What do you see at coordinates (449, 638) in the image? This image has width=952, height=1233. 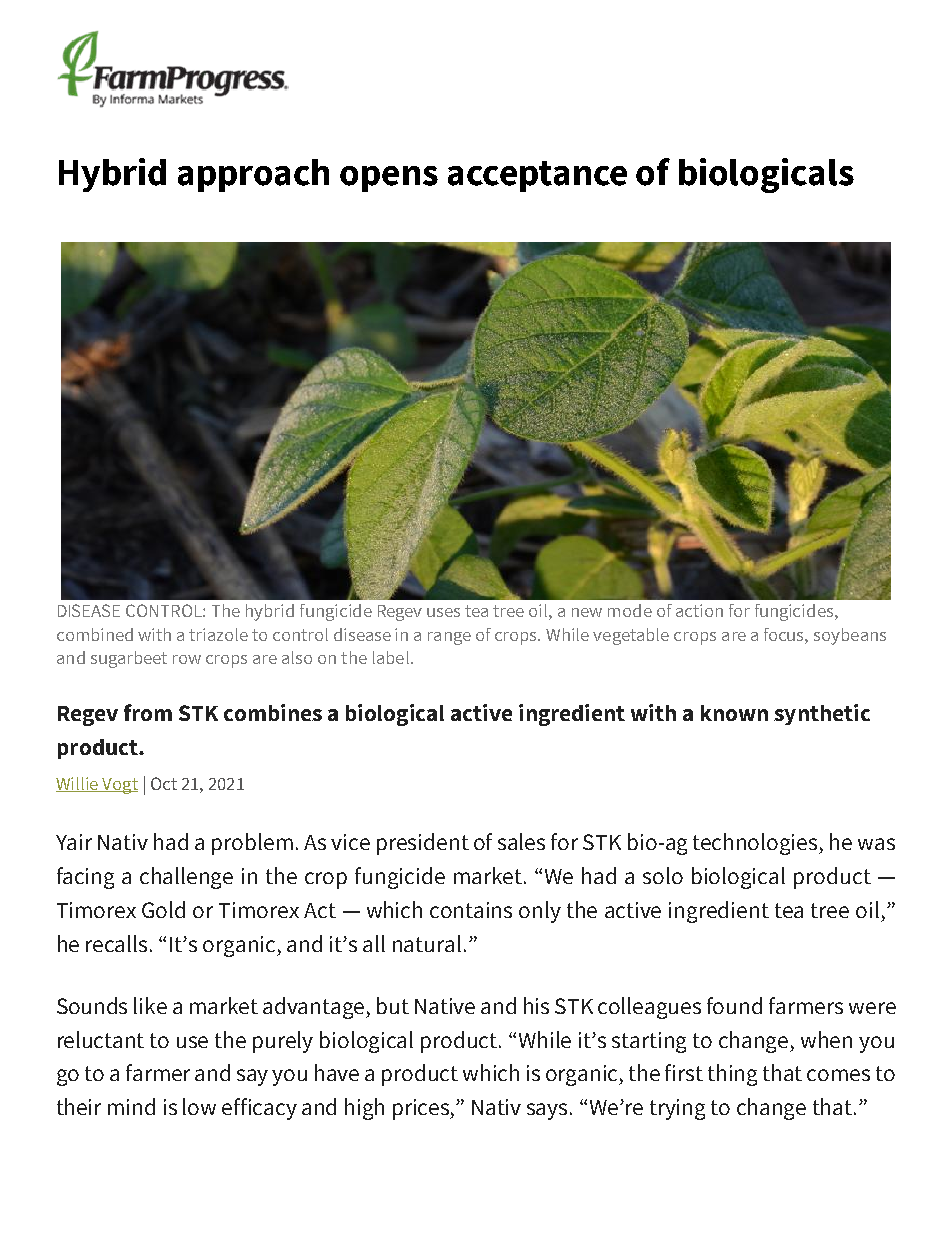 I see `range` at bounding box center [449, 638].
